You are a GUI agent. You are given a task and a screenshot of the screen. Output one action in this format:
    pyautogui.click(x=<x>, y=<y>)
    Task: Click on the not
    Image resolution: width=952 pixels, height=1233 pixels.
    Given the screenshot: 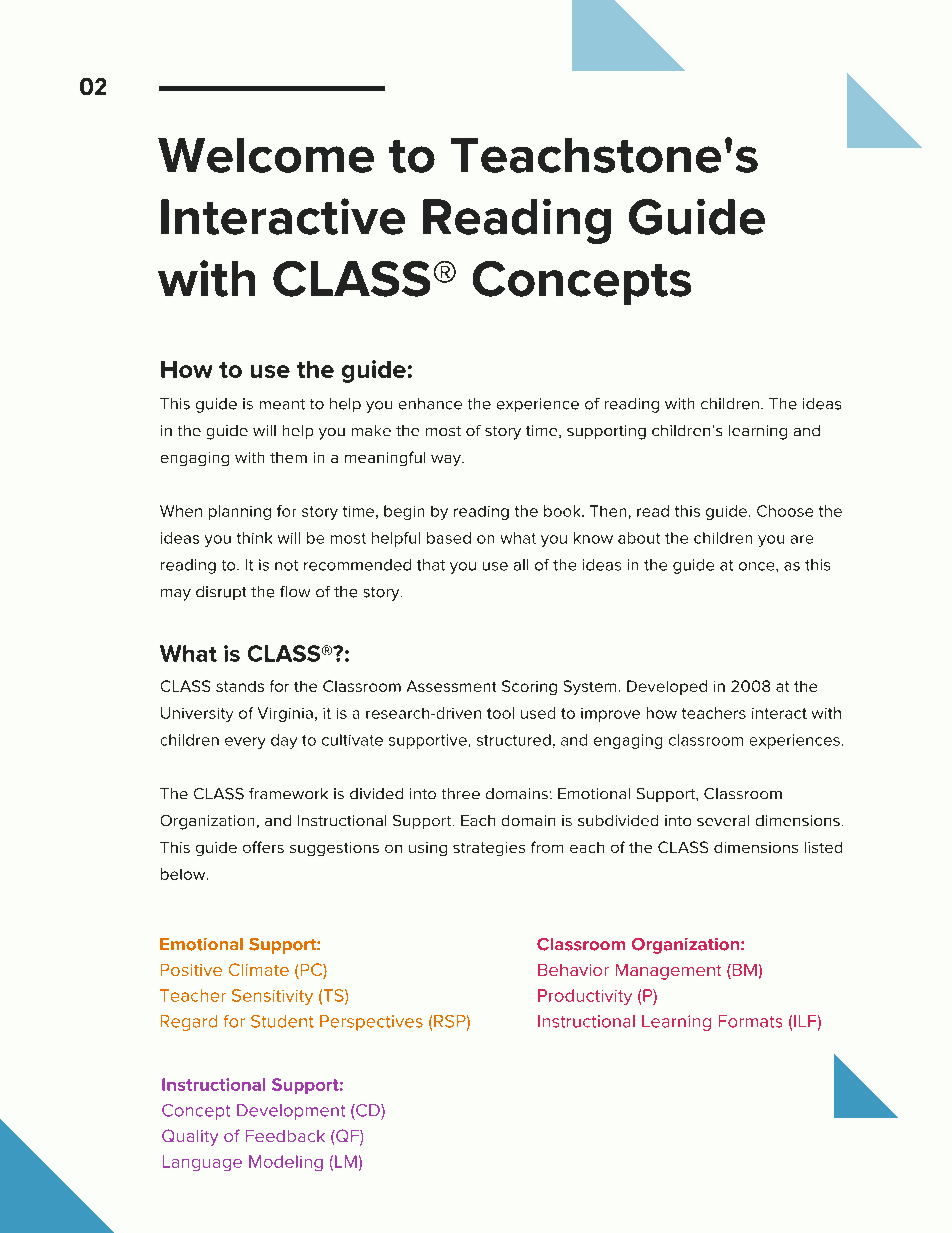 What is the action you would take?
    pyautogui.click(x=286, y=565)
